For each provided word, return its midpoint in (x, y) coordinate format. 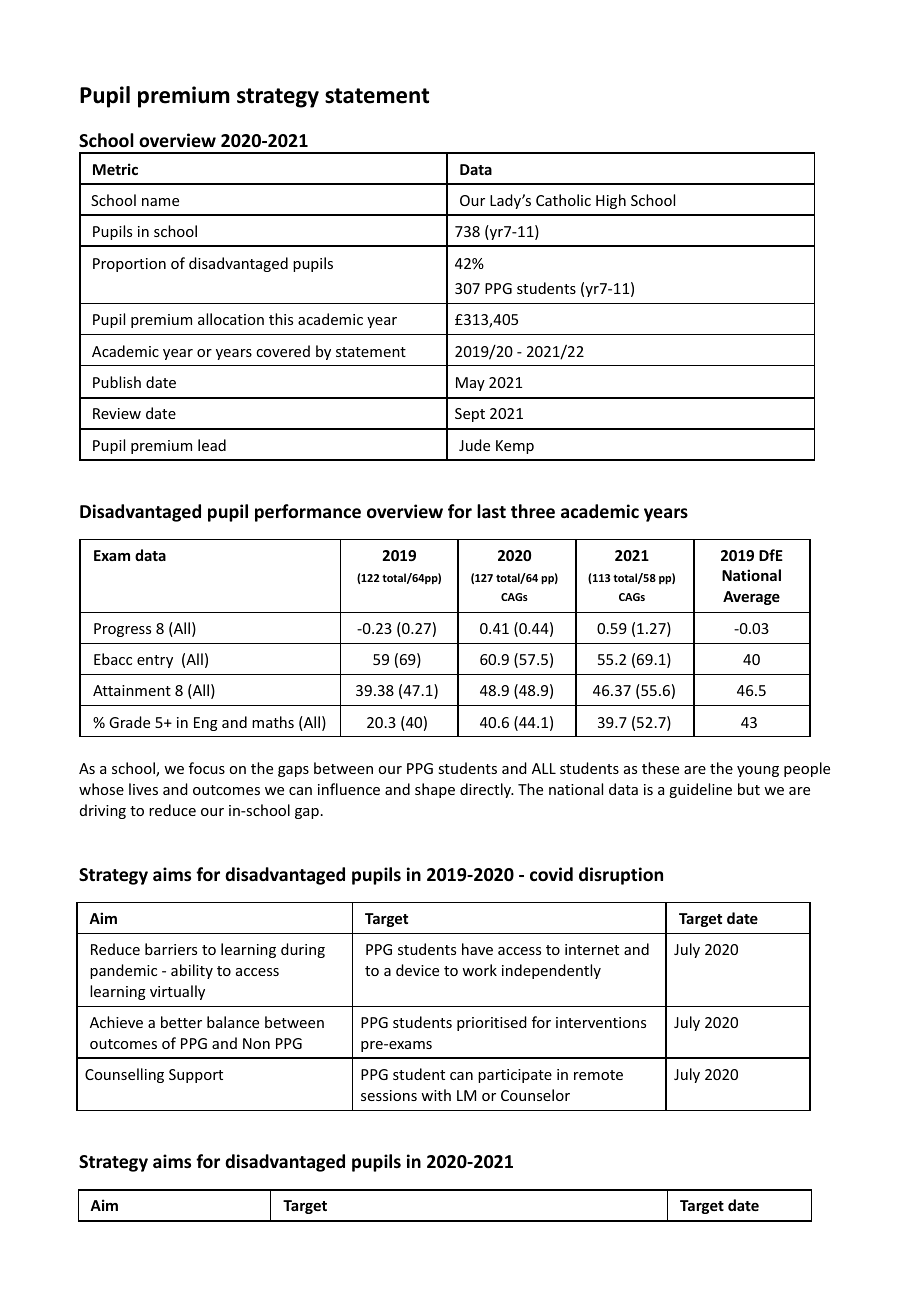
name (160, 202)
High (611, 201)
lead (212, 445)
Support (196, 1076)
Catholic (563, 200)
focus (207, 768)
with (436, 1095)
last (491, 511)
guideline (700, 790)
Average (751, 598)
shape (435, 790)
